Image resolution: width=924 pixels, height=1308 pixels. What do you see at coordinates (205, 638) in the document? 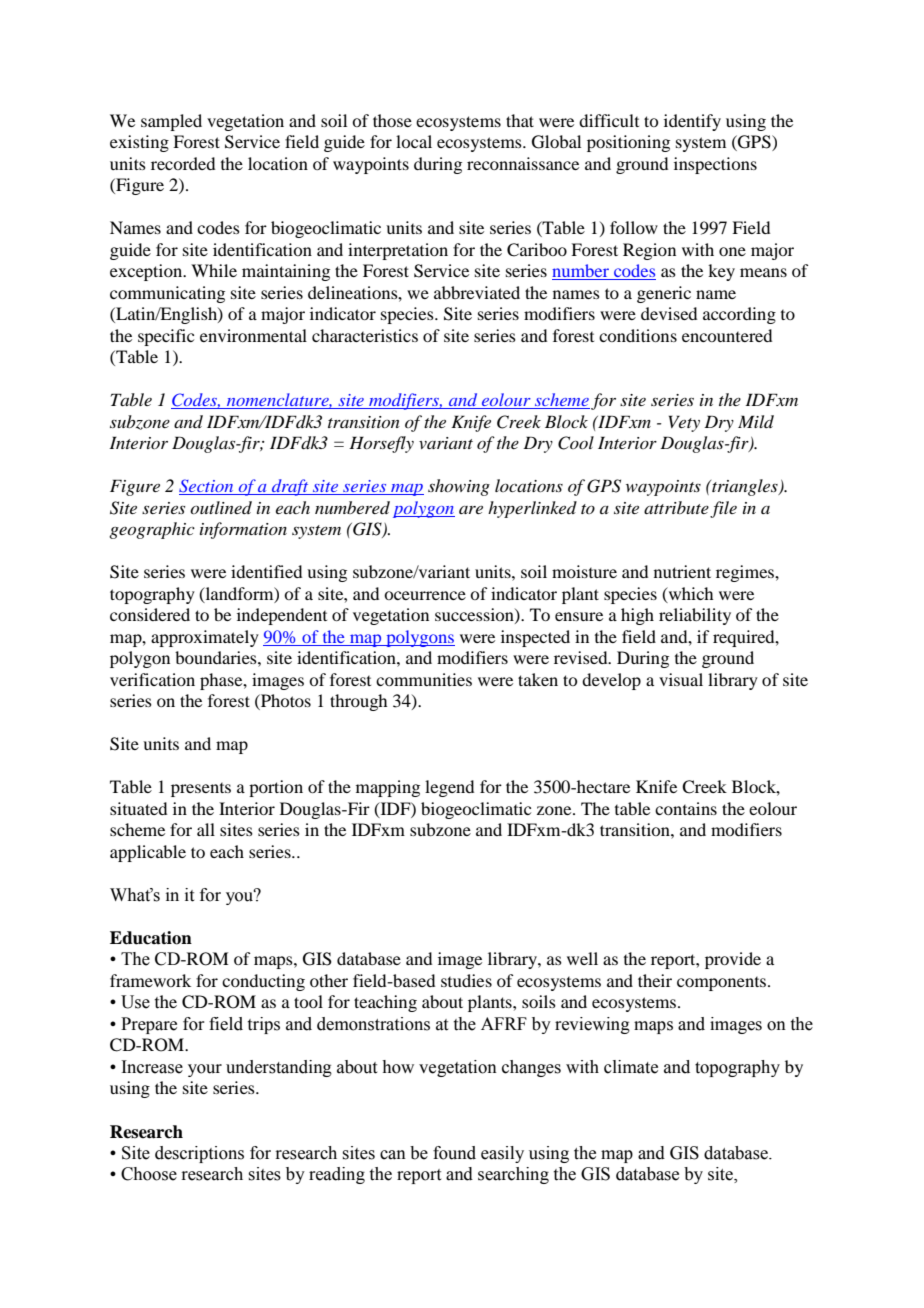
I see `approximately` at bounding box center [205, 638].
